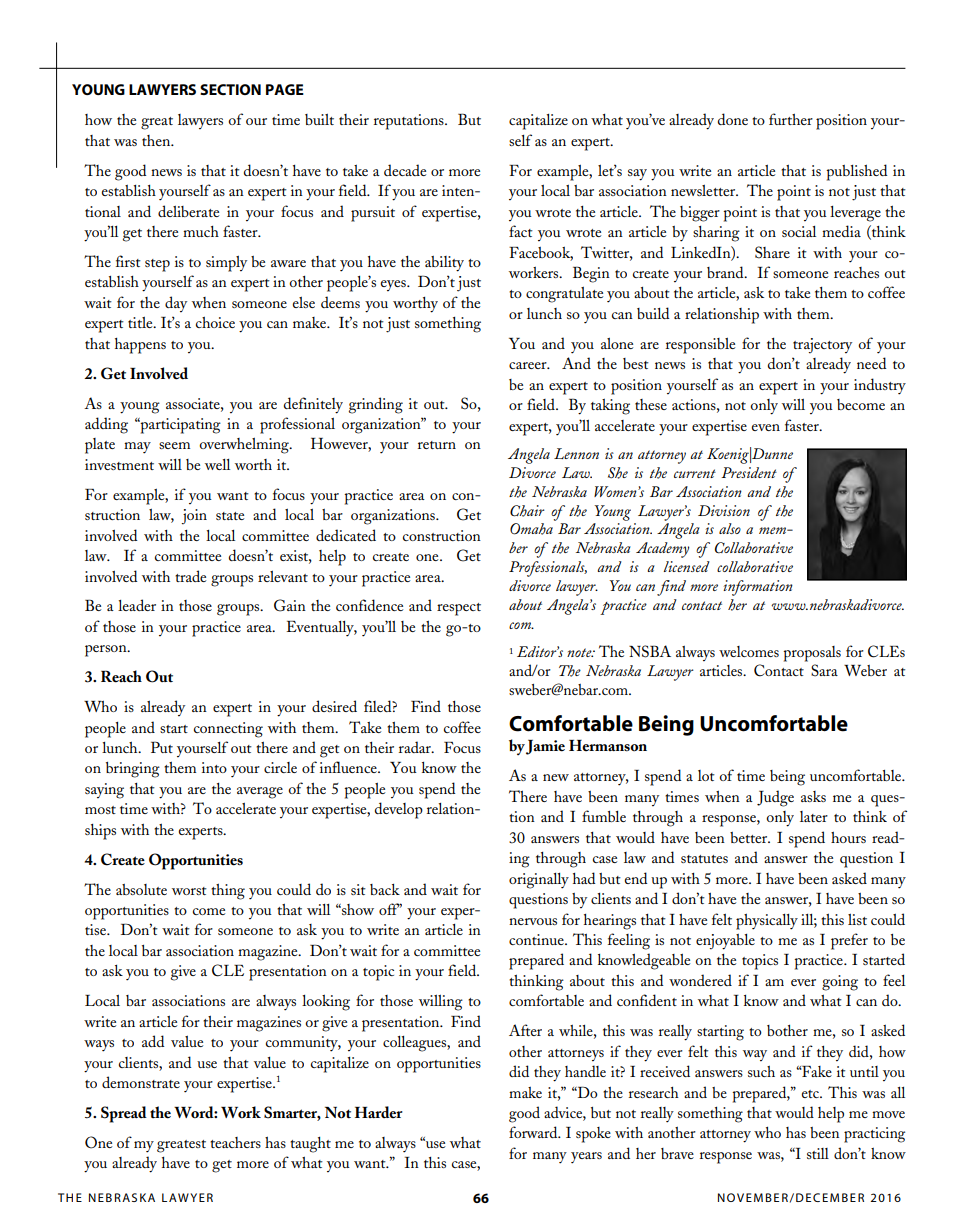 The width and height of the page is (962, 1232). What do you see at coordinates (459, 609) in the page?
I see `respect` at bounding box center [459, 609].
